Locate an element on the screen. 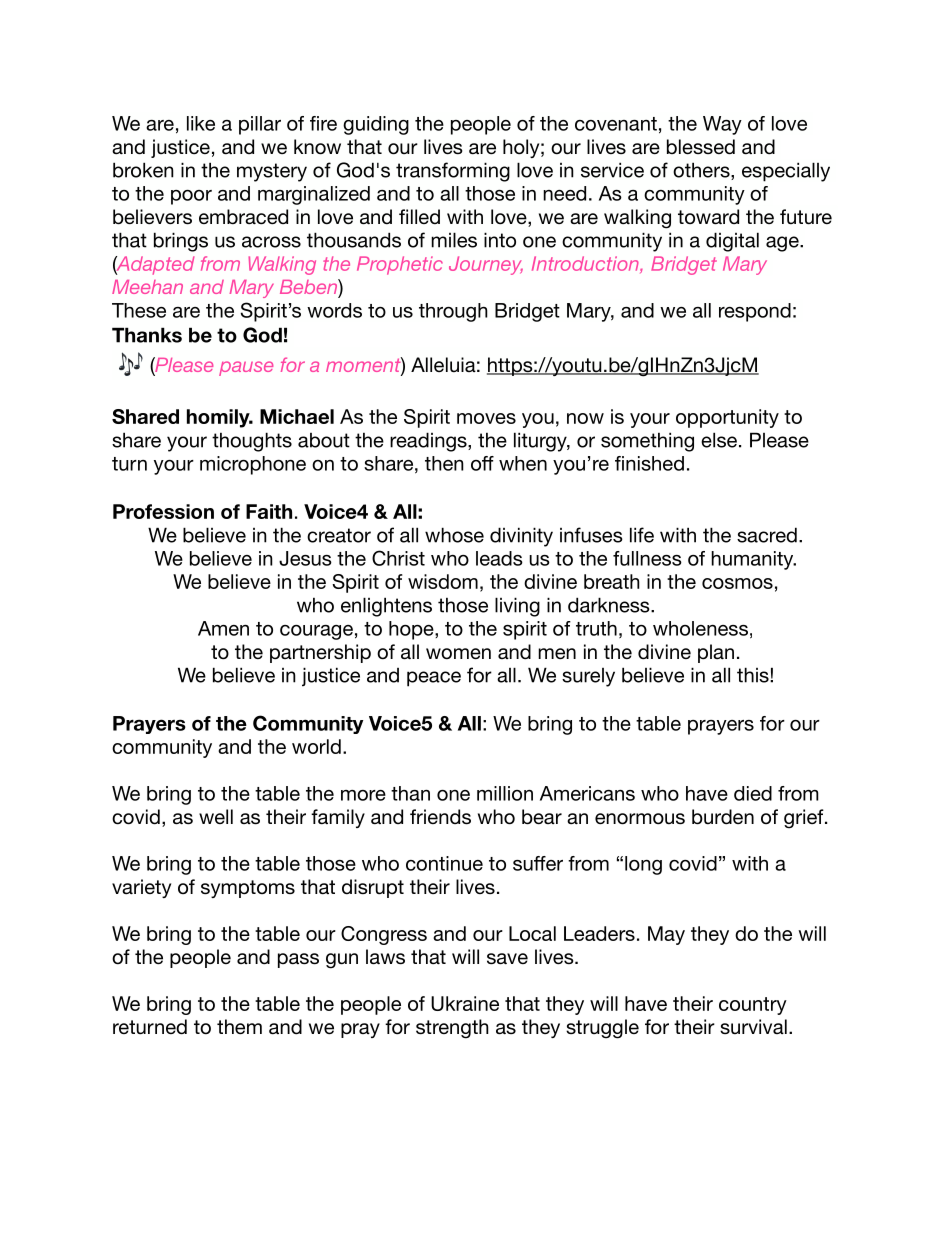  them is located at coordinates (239, 1026).
